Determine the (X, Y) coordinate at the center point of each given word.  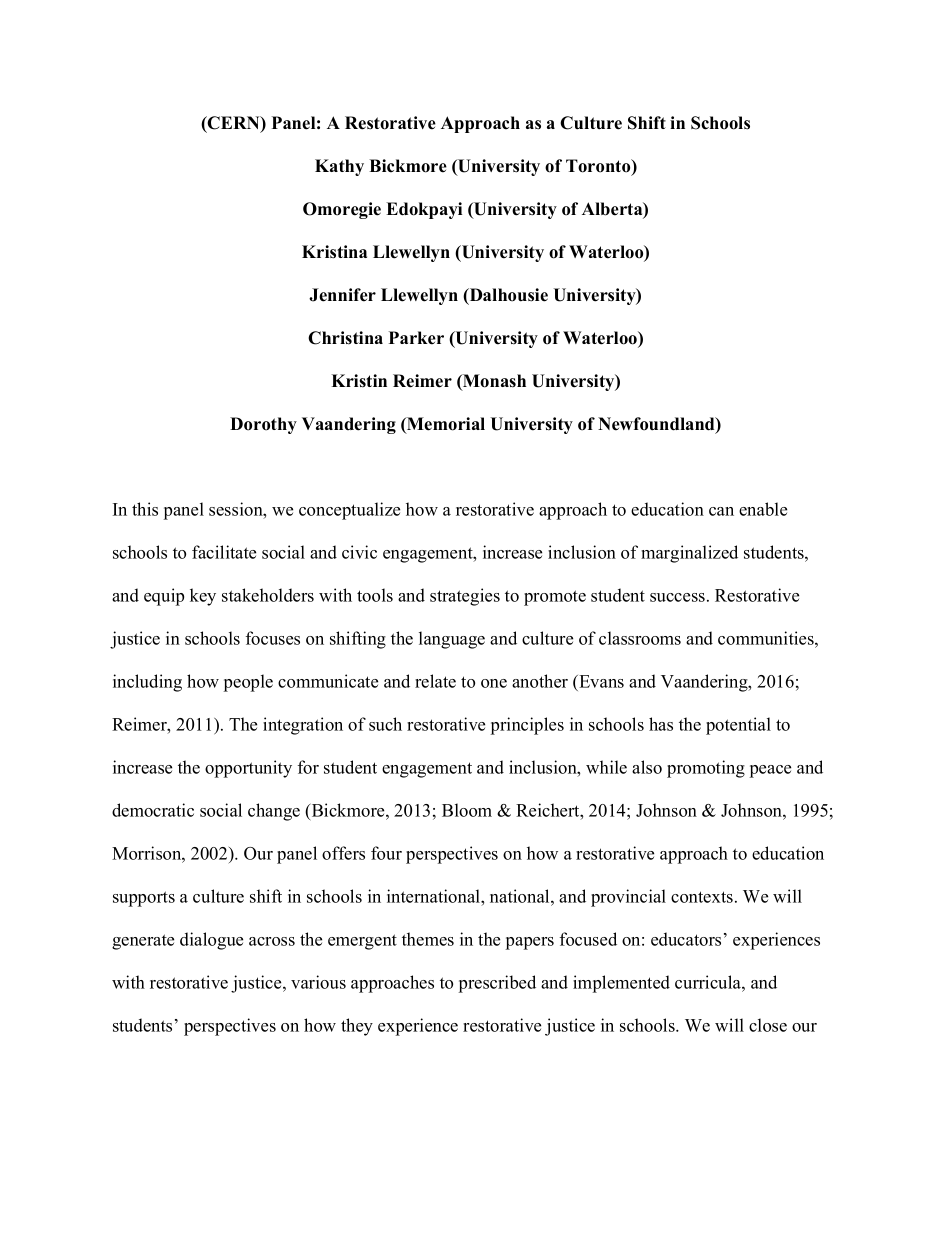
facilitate (224, 552)
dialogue (211, 941)
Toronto (599, 167)
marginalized (689, 554)
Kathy (339, 167)
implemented (621, 984)
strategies (465, 597)
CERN (234, 124)
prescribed (497, 984)
